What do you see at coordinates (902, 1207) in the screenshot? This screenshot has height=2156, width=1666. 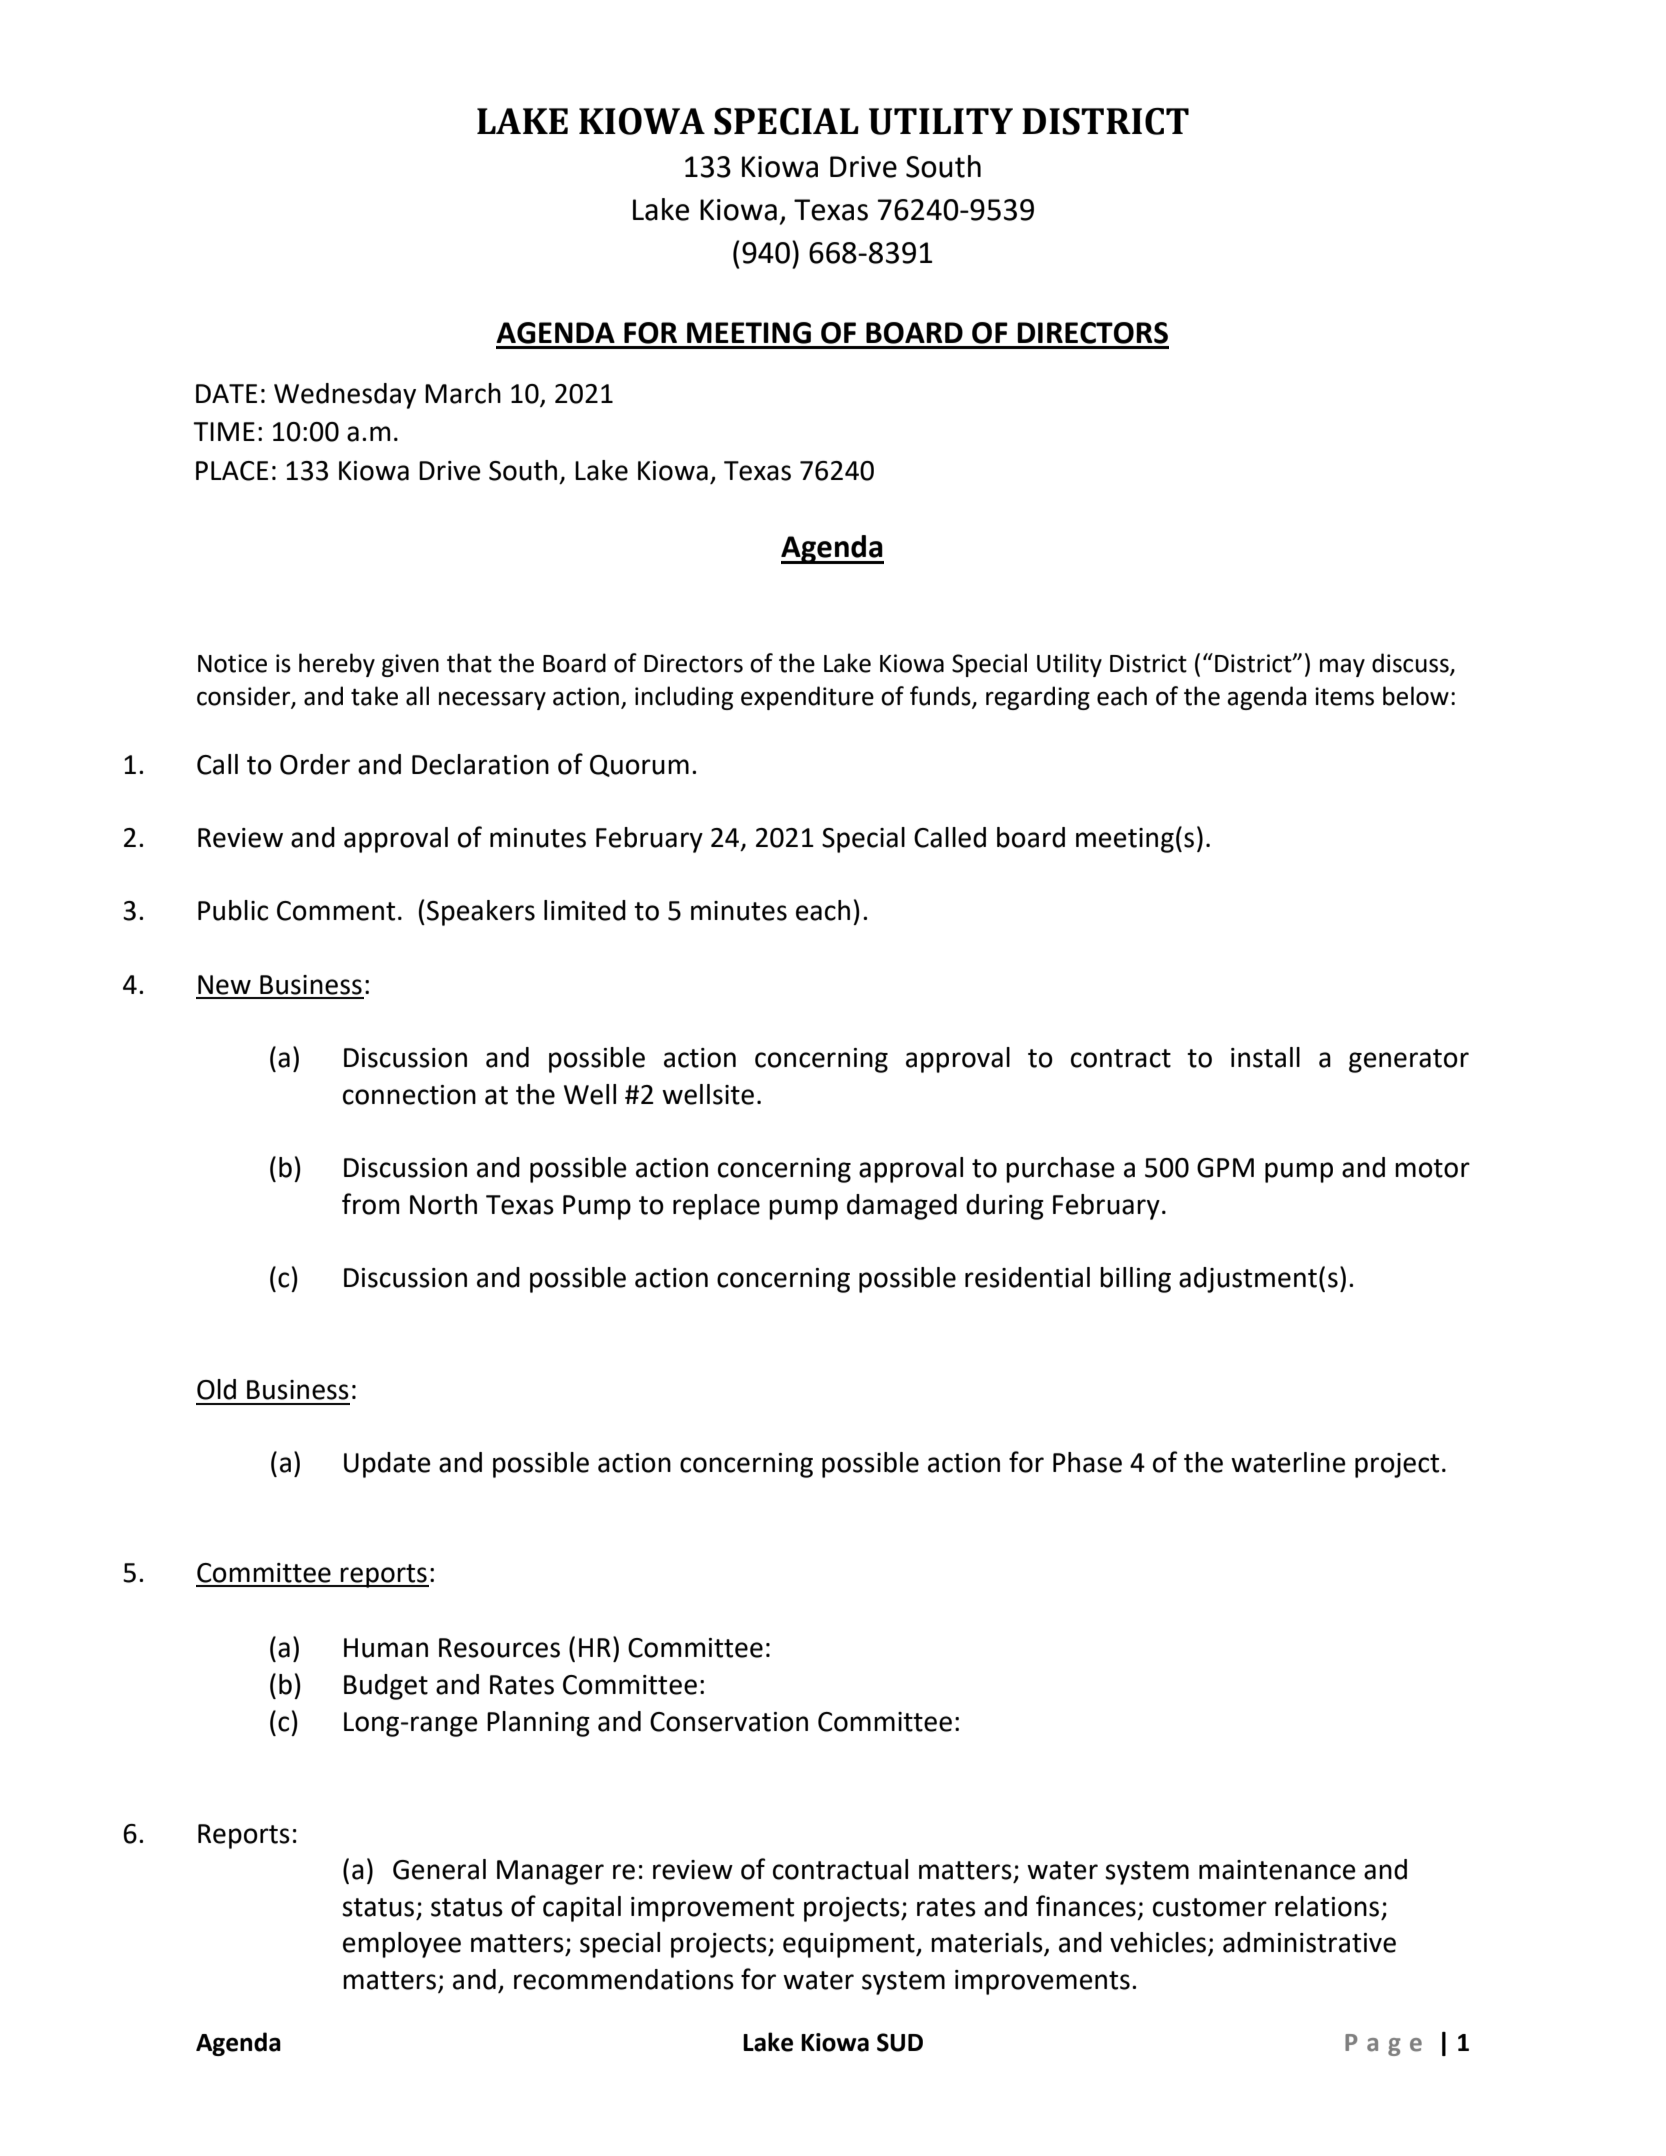 I see `damaged` at bounding box center [902, 1207].
